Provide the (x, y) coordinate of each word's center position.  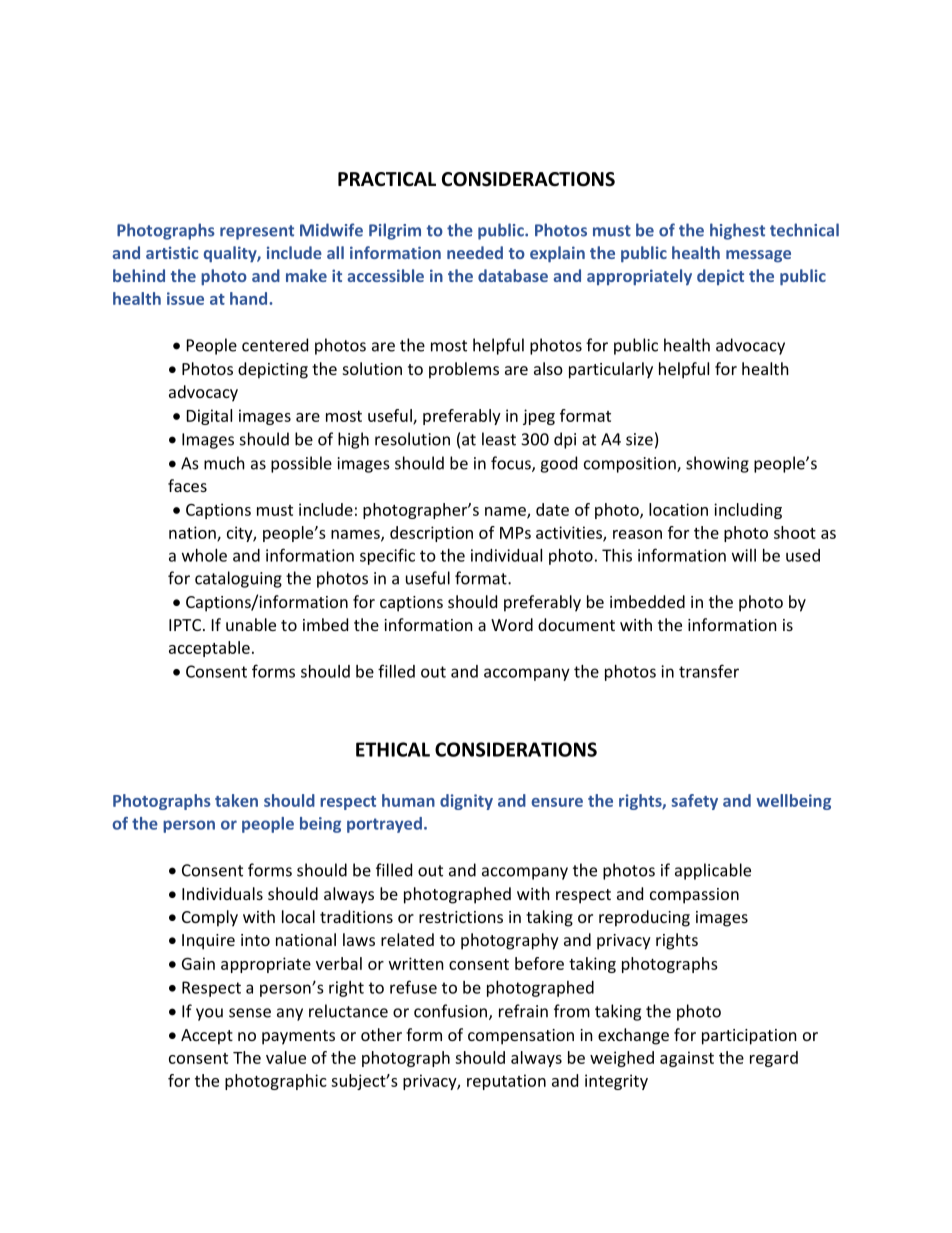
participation (749, 1037)
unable (251, 624)
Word (512, 624)
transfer (709, 671)
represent (257, 232)
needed (475, 252)
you (209, 1014)
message (758, 256)
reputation (506, 1082)
